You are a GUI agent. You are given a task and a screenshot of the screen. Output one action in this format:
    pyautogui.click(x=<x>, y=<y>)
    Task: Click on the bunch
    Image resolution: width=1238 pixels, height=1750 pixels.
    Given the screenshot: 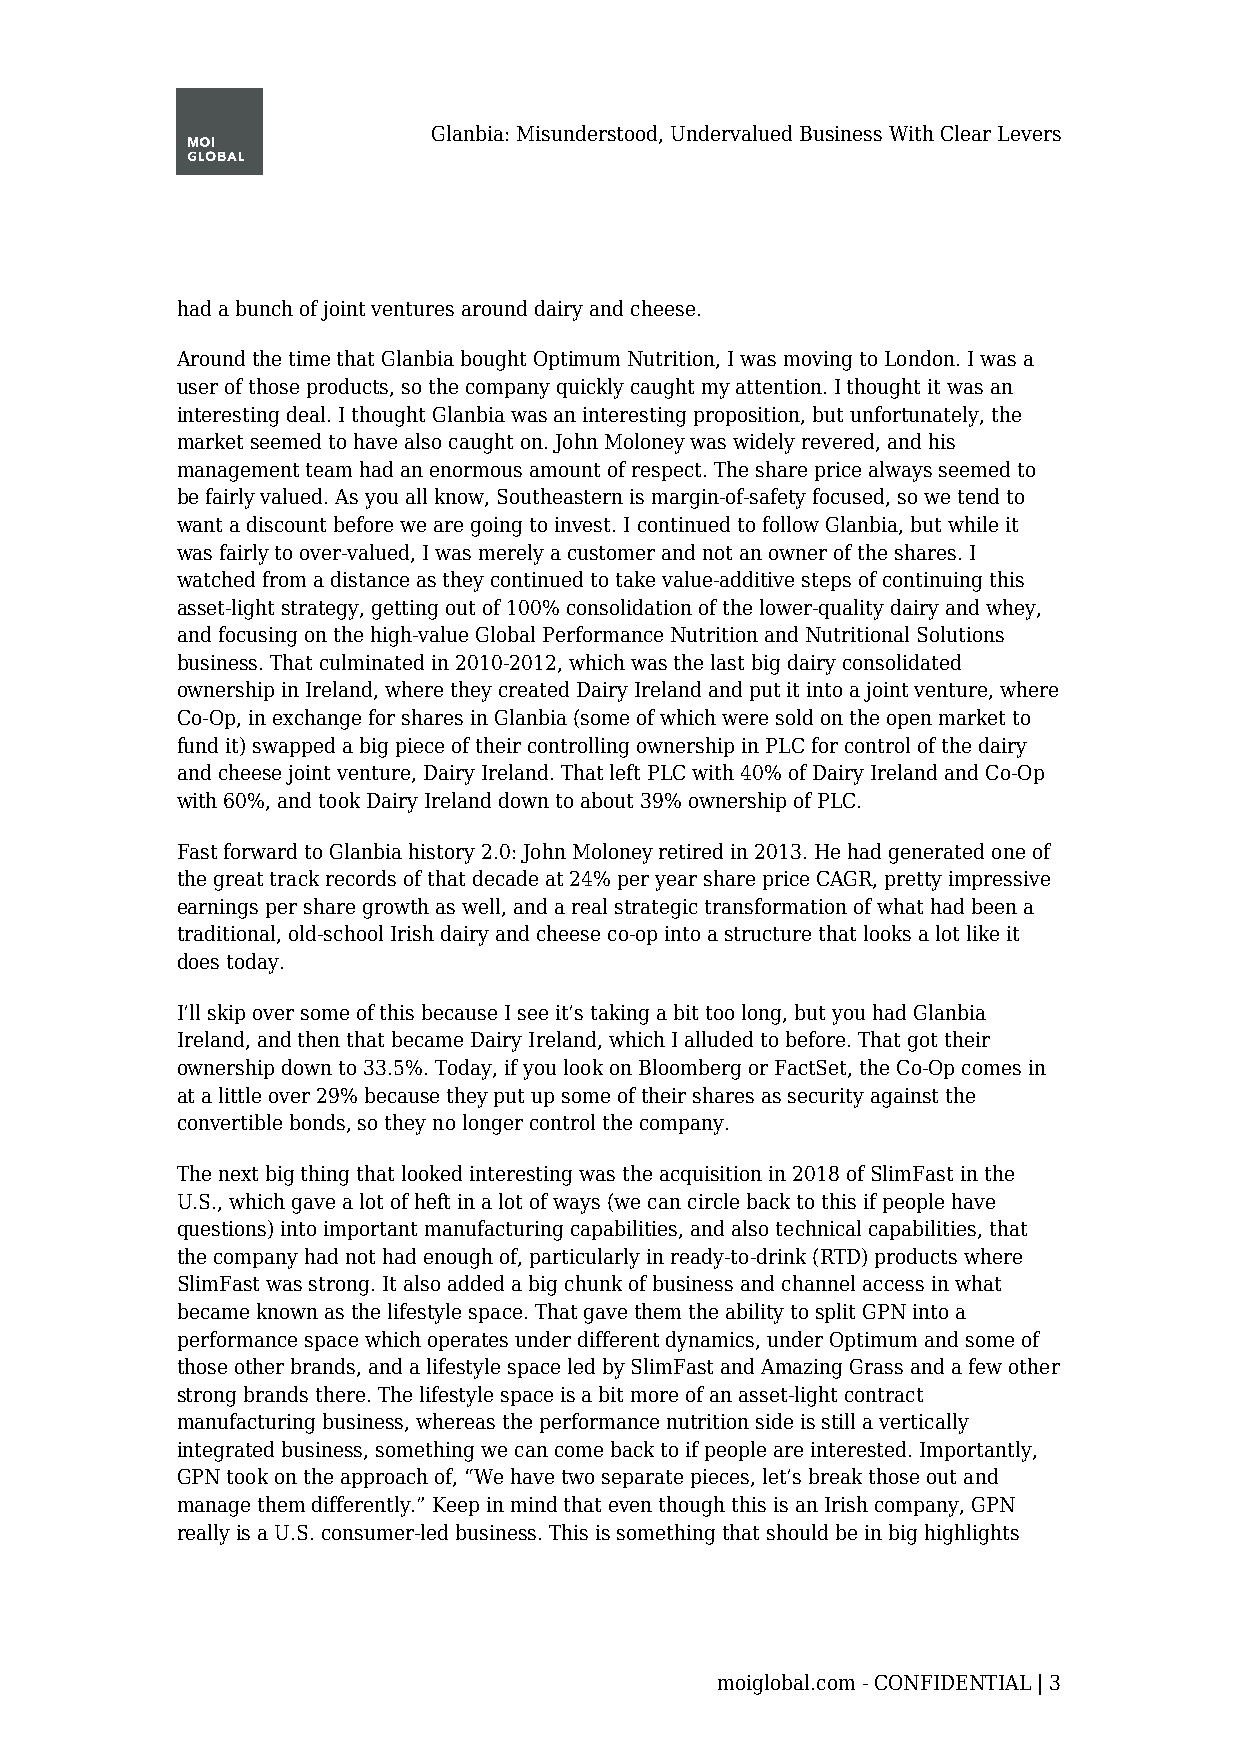 What is the action you would take?
    pyautogui.click(x=264, y=308)
